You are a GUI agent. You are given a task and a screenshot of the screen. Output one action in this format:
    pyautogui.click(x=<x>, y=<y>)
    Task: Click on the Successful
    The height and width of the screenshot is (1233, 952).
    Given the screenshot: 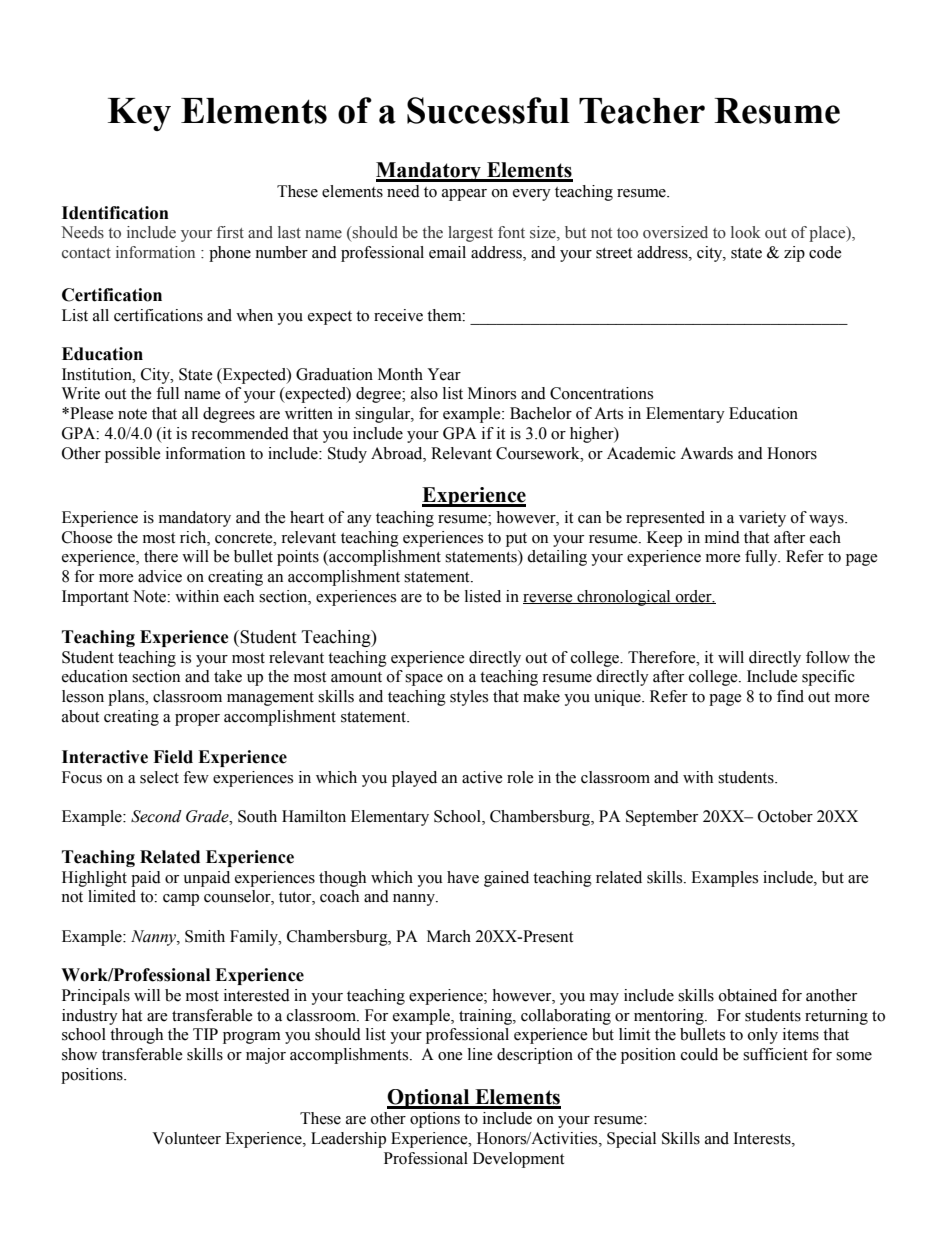 What is the action you would take?
    pyautogui.click(x=488, y=110)
